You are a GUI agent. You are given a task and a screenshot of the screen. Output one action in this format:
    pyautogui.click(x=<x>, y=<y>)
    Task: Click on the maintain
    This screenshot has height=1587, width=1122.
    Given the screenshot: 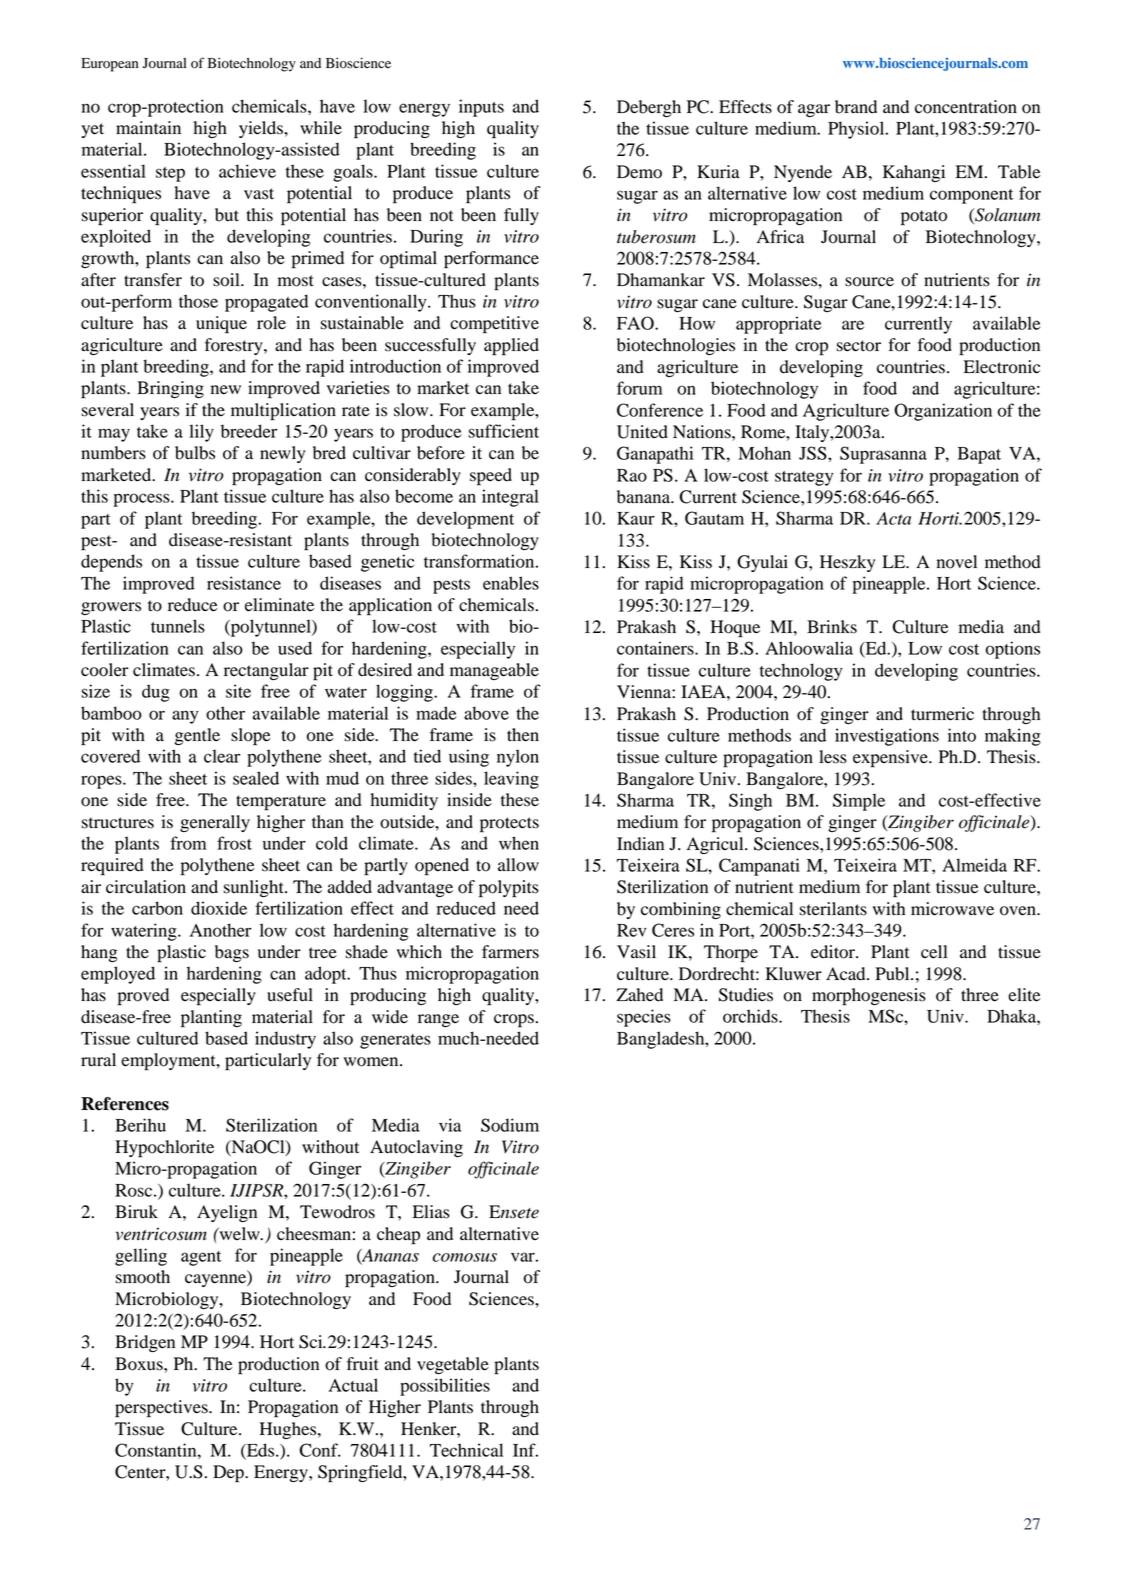 What is the action you would take?
    pyautogui.click(x=148, y=128)
